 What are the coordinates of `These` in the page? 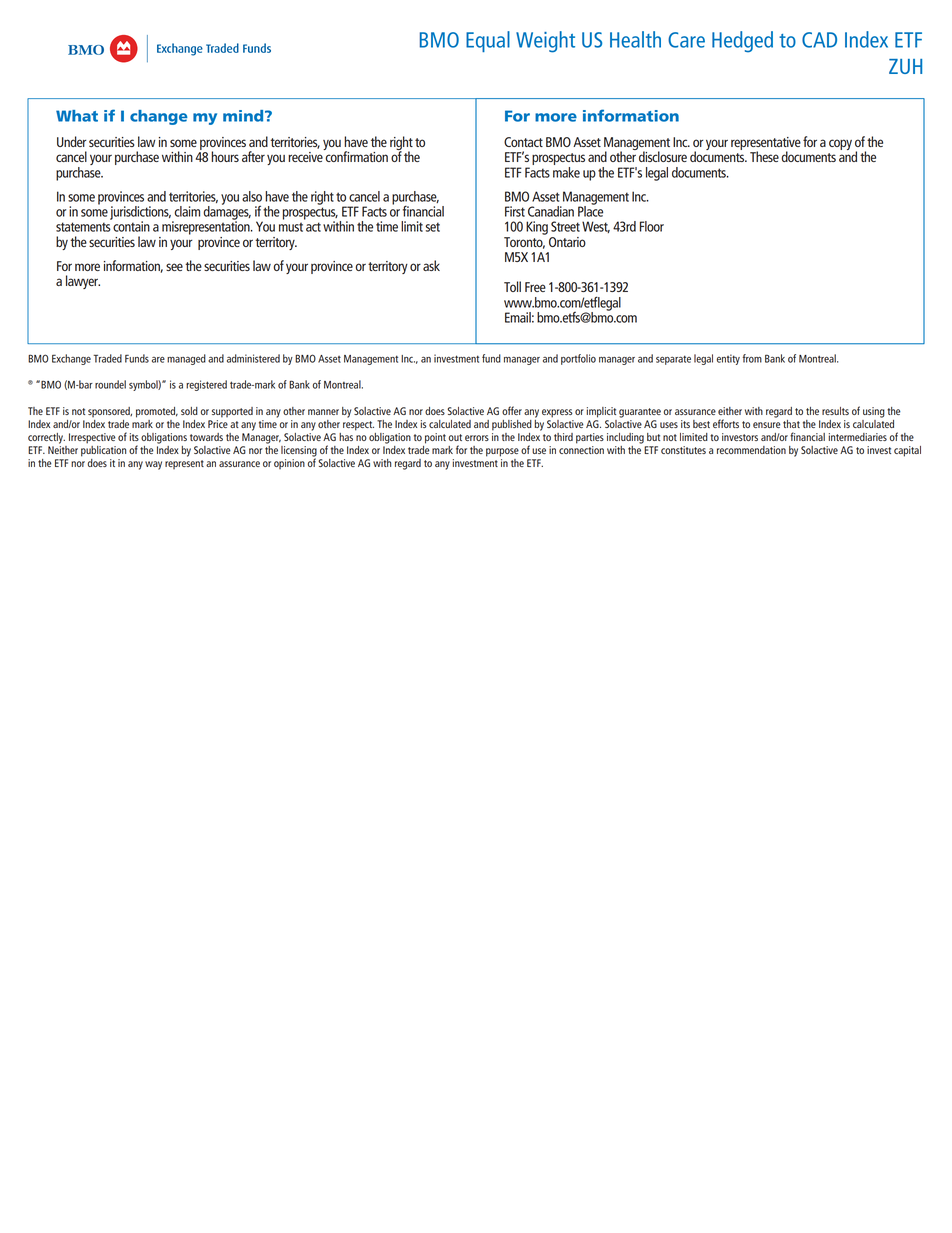 It's located at (764, 156).
